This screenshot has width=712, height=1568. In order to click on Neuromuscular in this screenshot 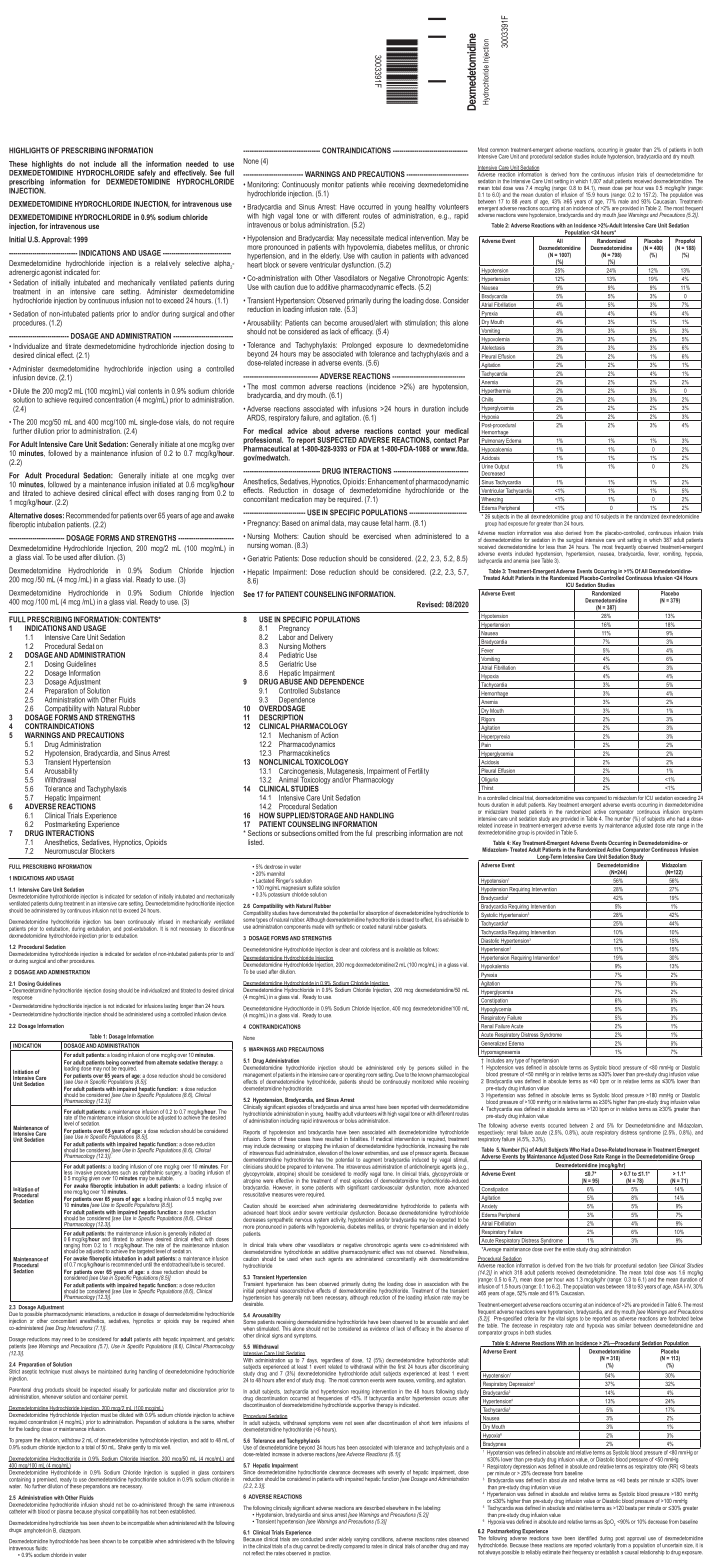, I will do `click(66, 851)`.
